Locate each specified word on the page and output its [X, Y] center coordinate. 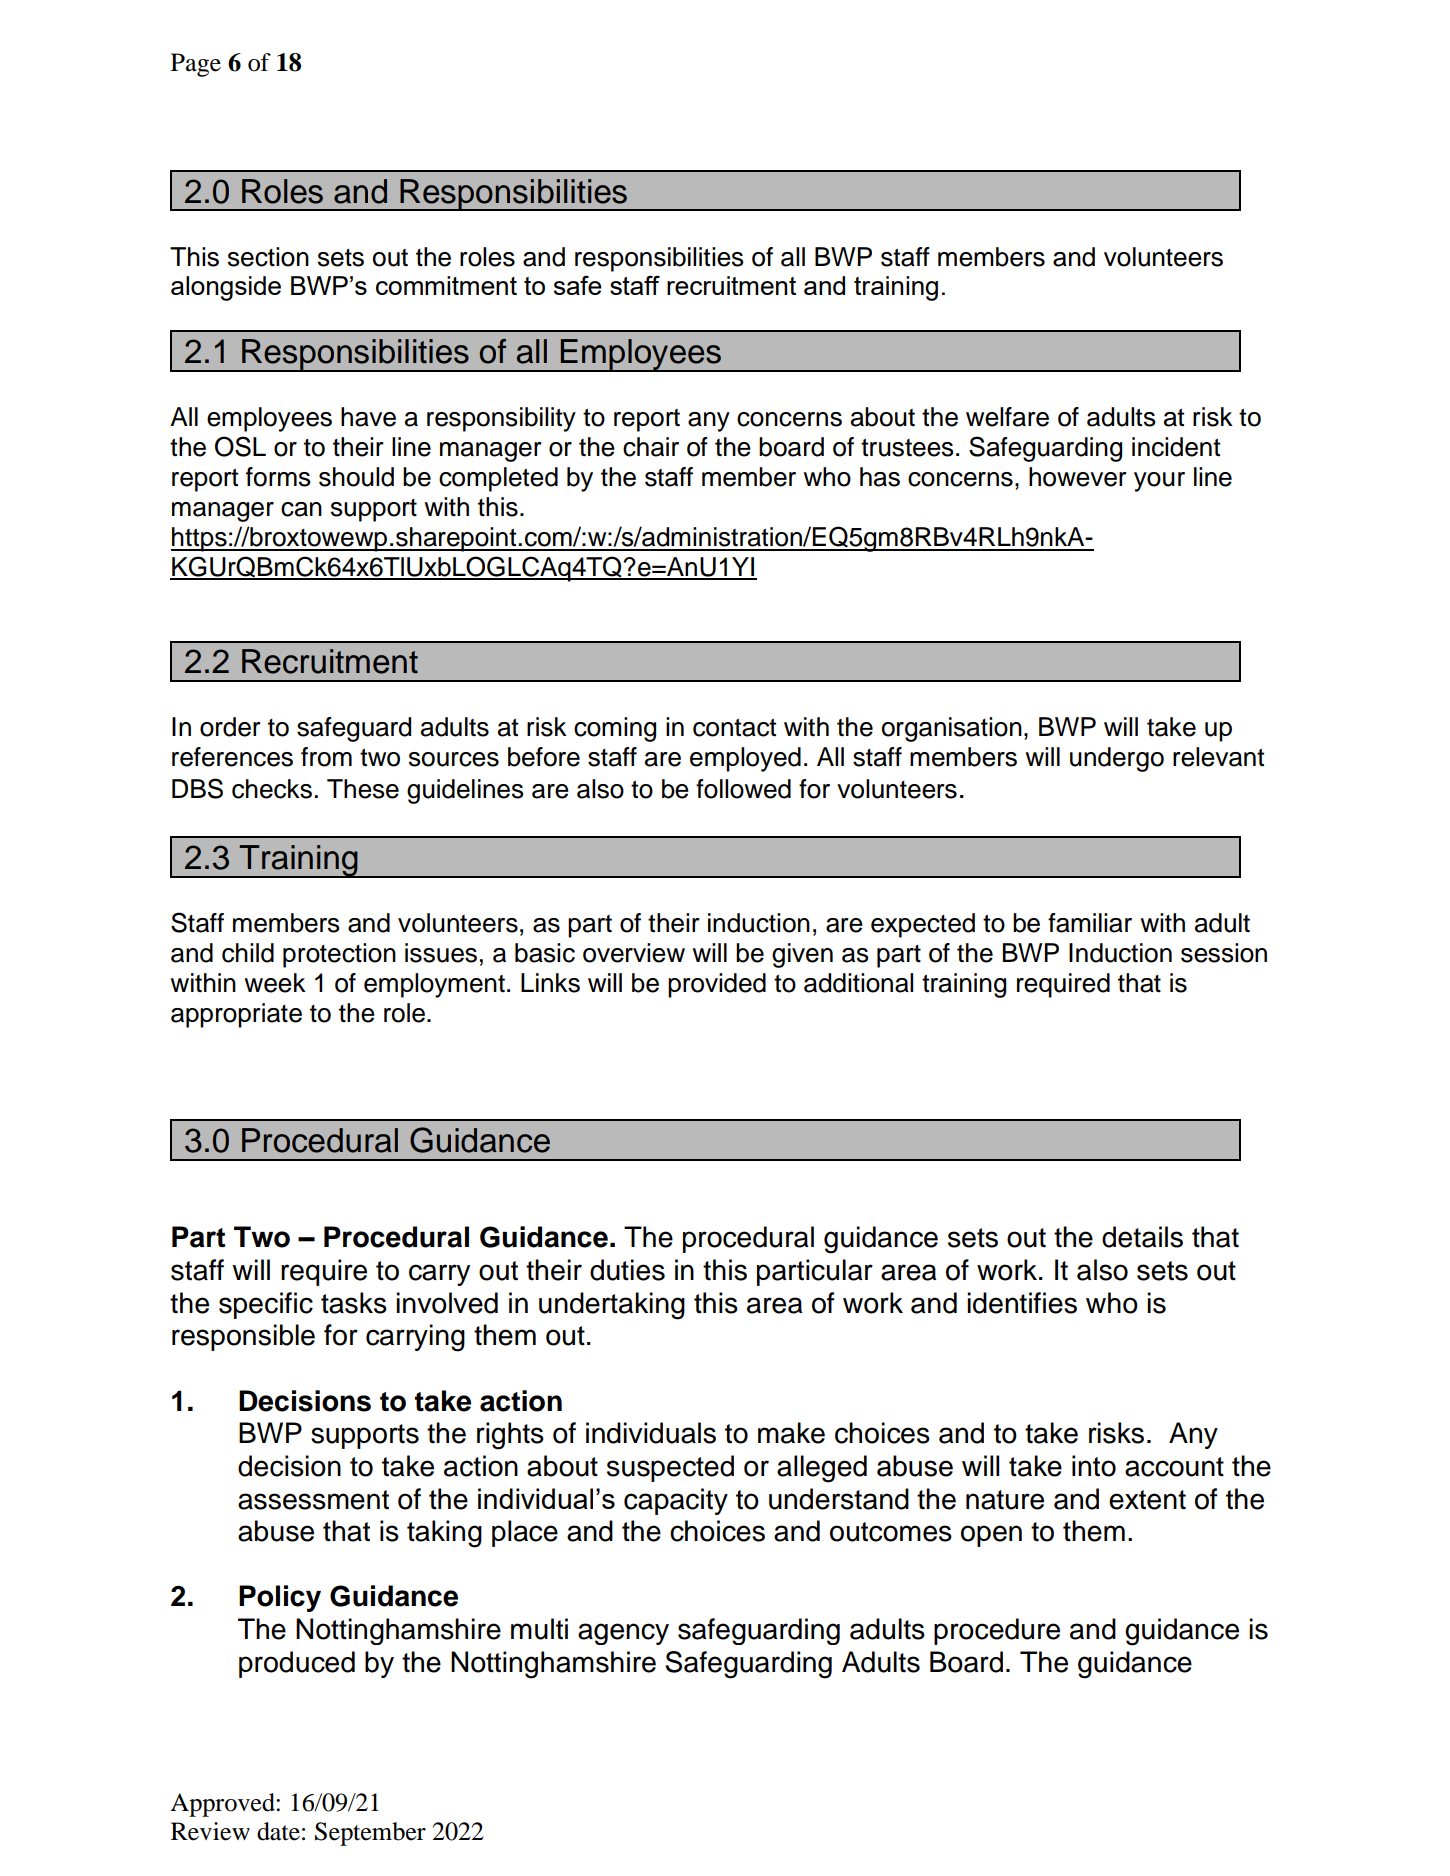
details [1142, 1237]
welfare [1007, 417]
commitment [446, 285]
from [326, 757]
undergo [1117, 759]
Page [196, 65]
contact [734, 727]
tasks [354, 1303]
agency [623, 1634]
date [278, 1831]
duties [627, 1270]
